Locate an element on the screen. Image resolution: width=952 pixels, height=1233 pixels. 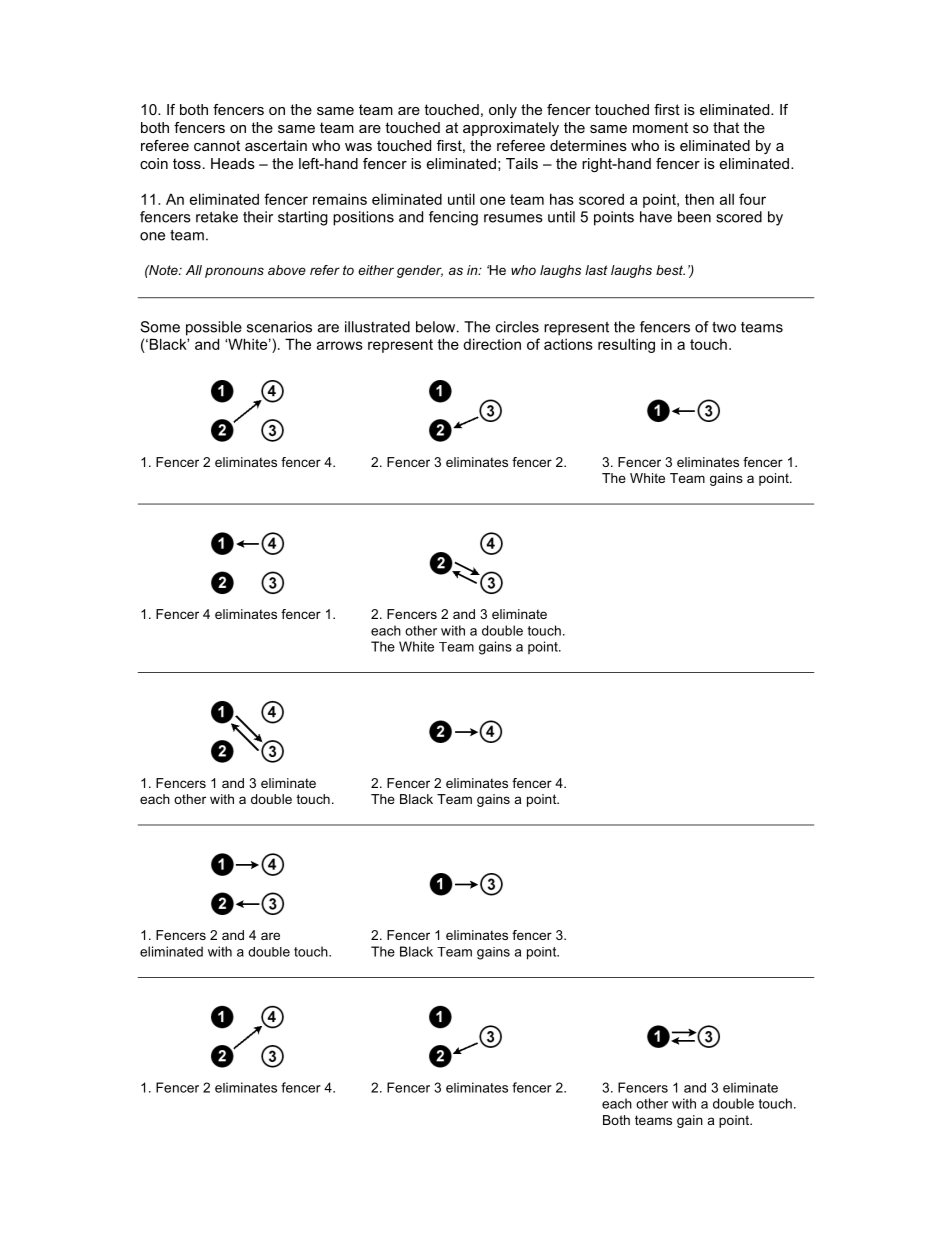
retake is located at coordinates (217, 217).
